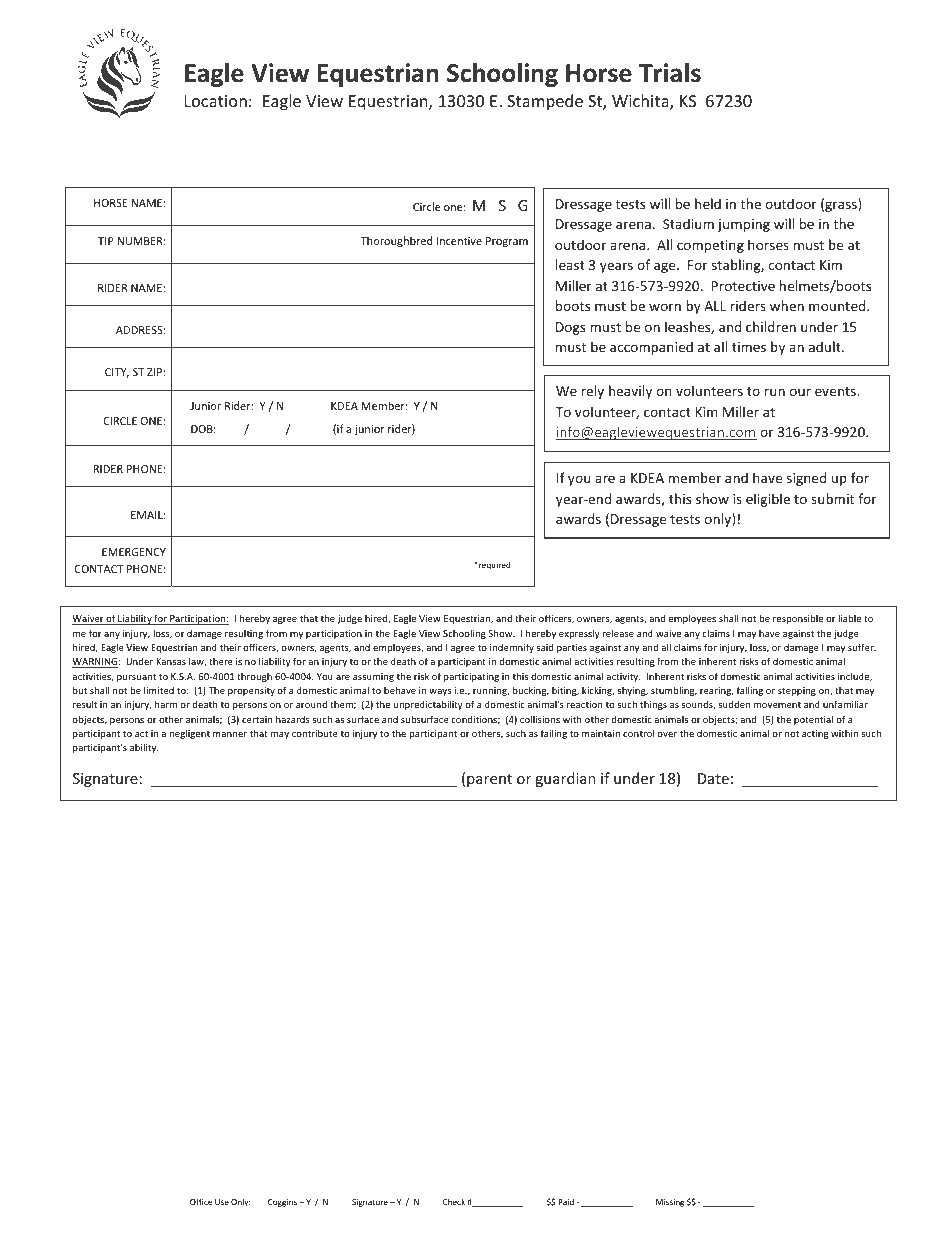 The height and width of the document is (1233, 952). I want to click on Stampede, so click(545, 102).
